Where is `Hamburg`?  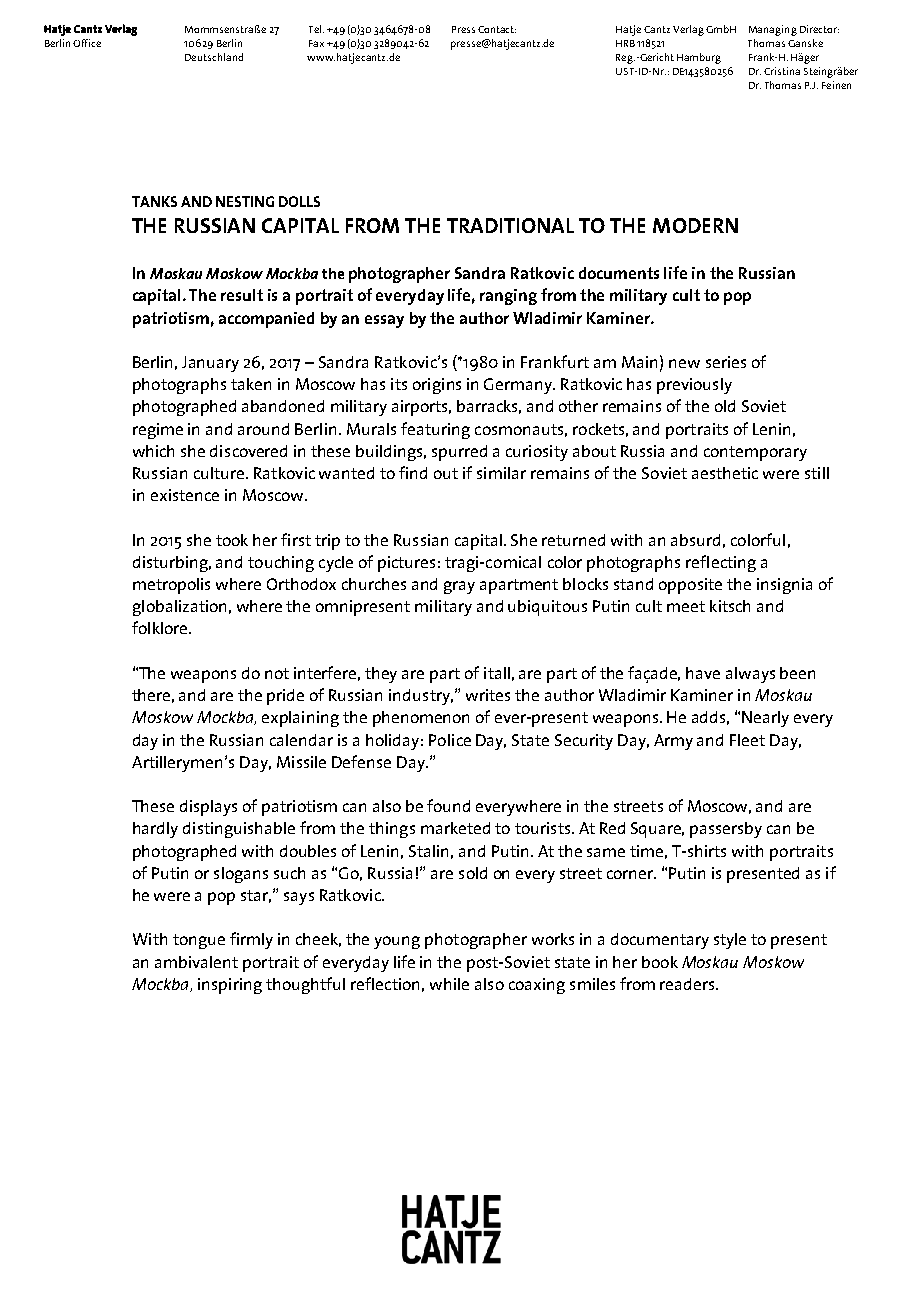 Hamburg is located at coordinates (699, 58).
